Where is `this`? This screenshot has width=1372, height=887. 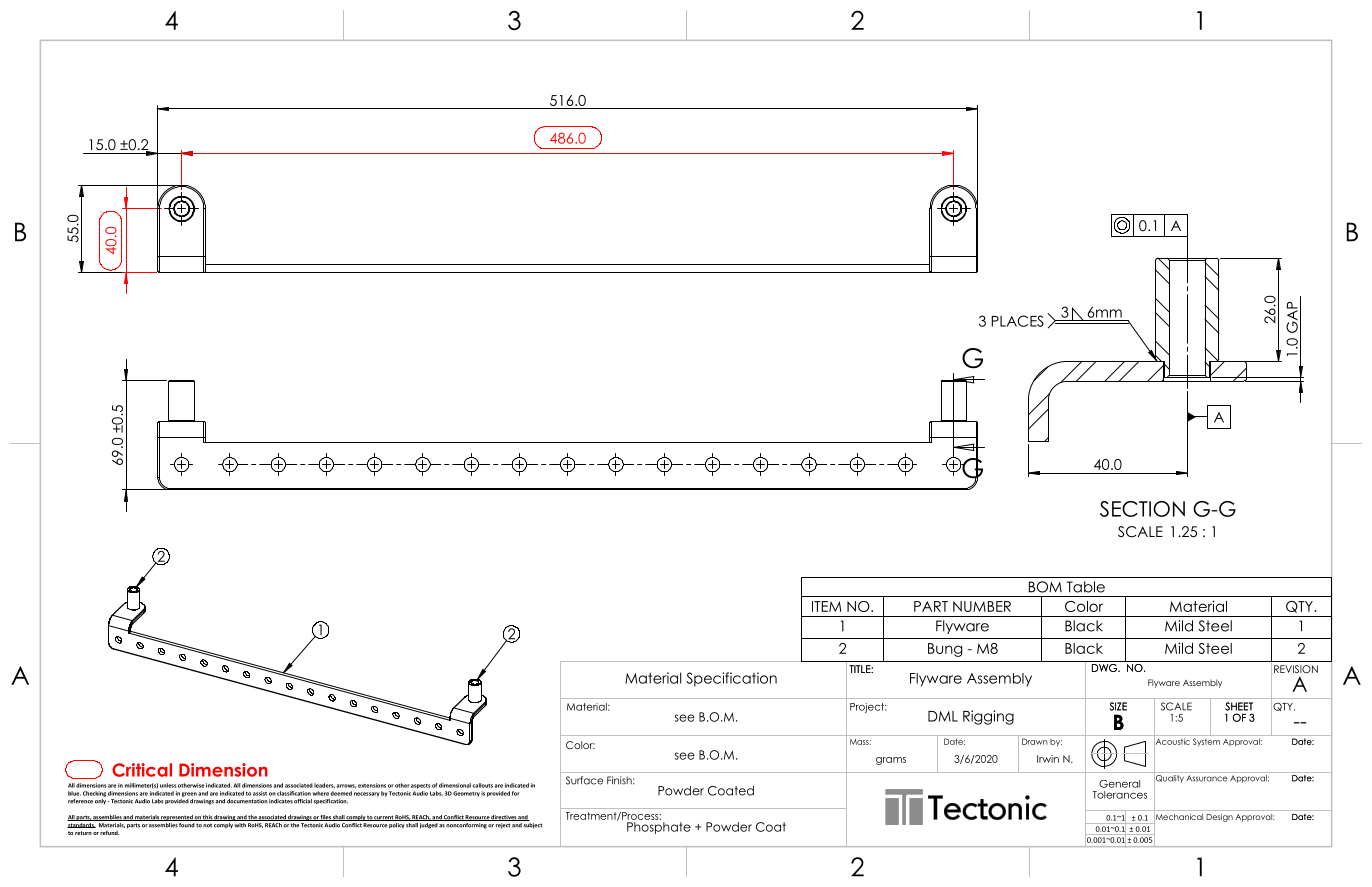
this is located at coordinates (207, 818).
